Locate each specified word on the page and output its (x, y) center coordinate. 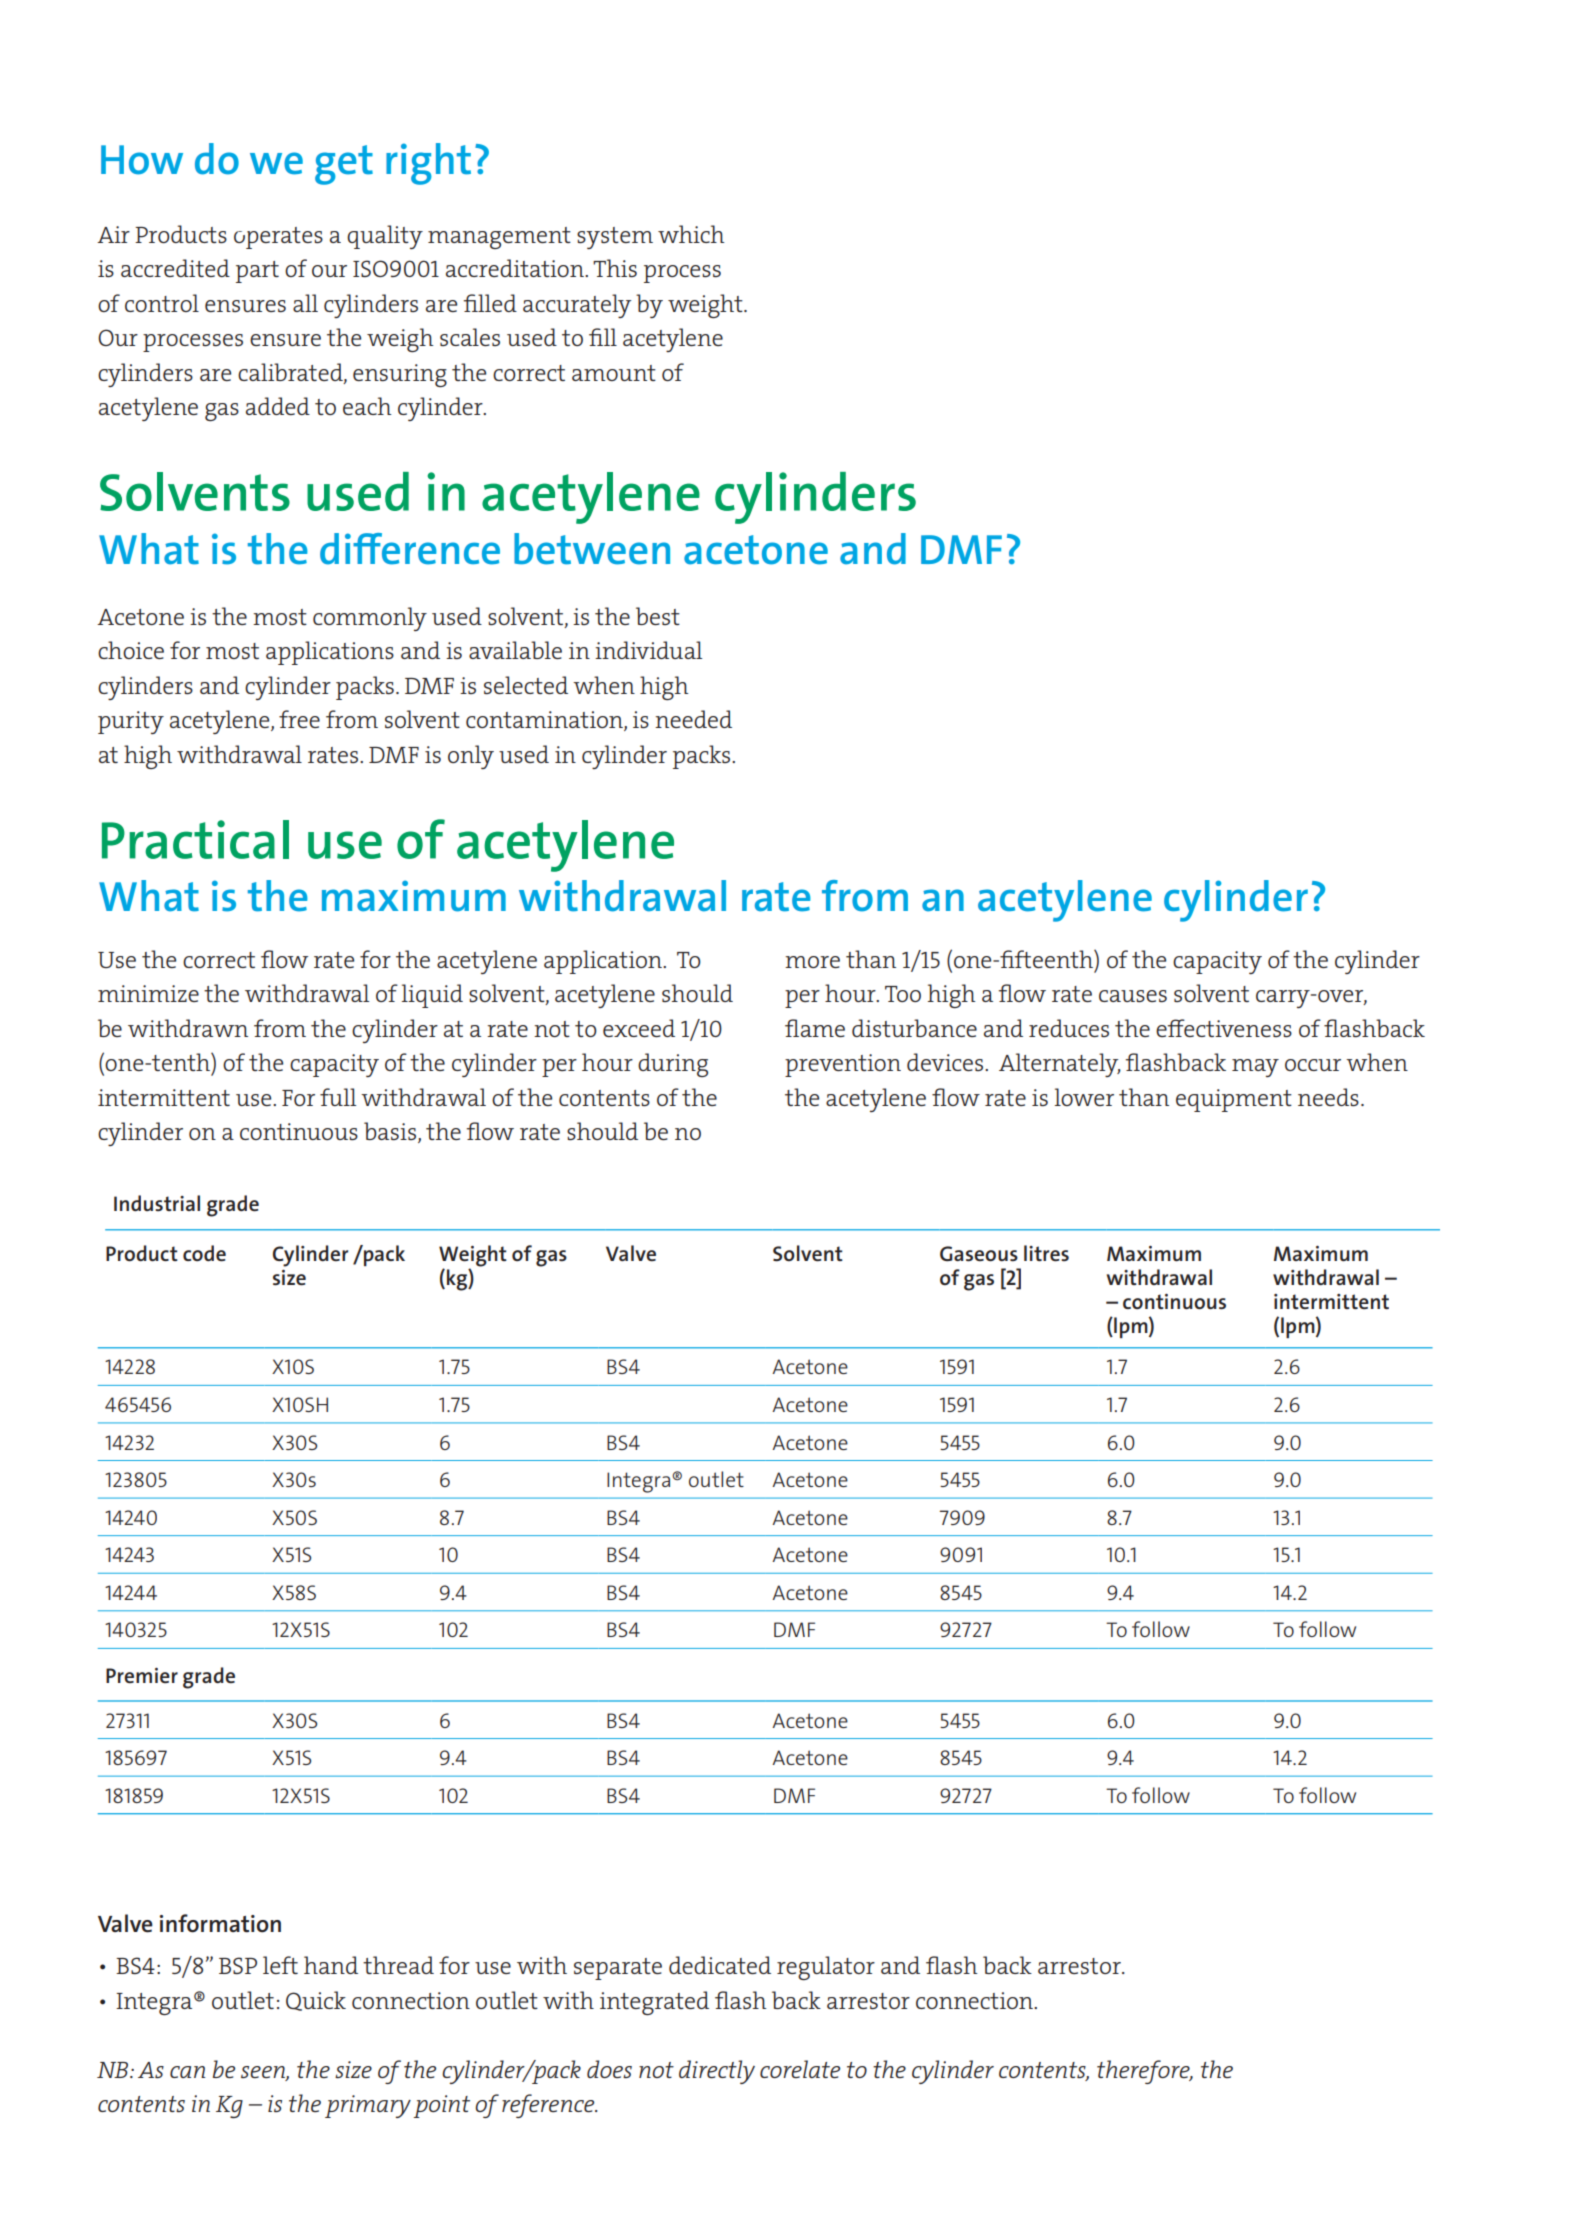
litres (1046, 1253)
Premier (142, 1676)
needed (693, 719)
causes (1133, 996)
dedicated (720, 1965)
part (257, 272)
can (188, 2072)
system (615, 238)
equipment (1234, 1100)
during (673, 1065)
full (338, 1097)
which (691, 234)
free (299, 719)
